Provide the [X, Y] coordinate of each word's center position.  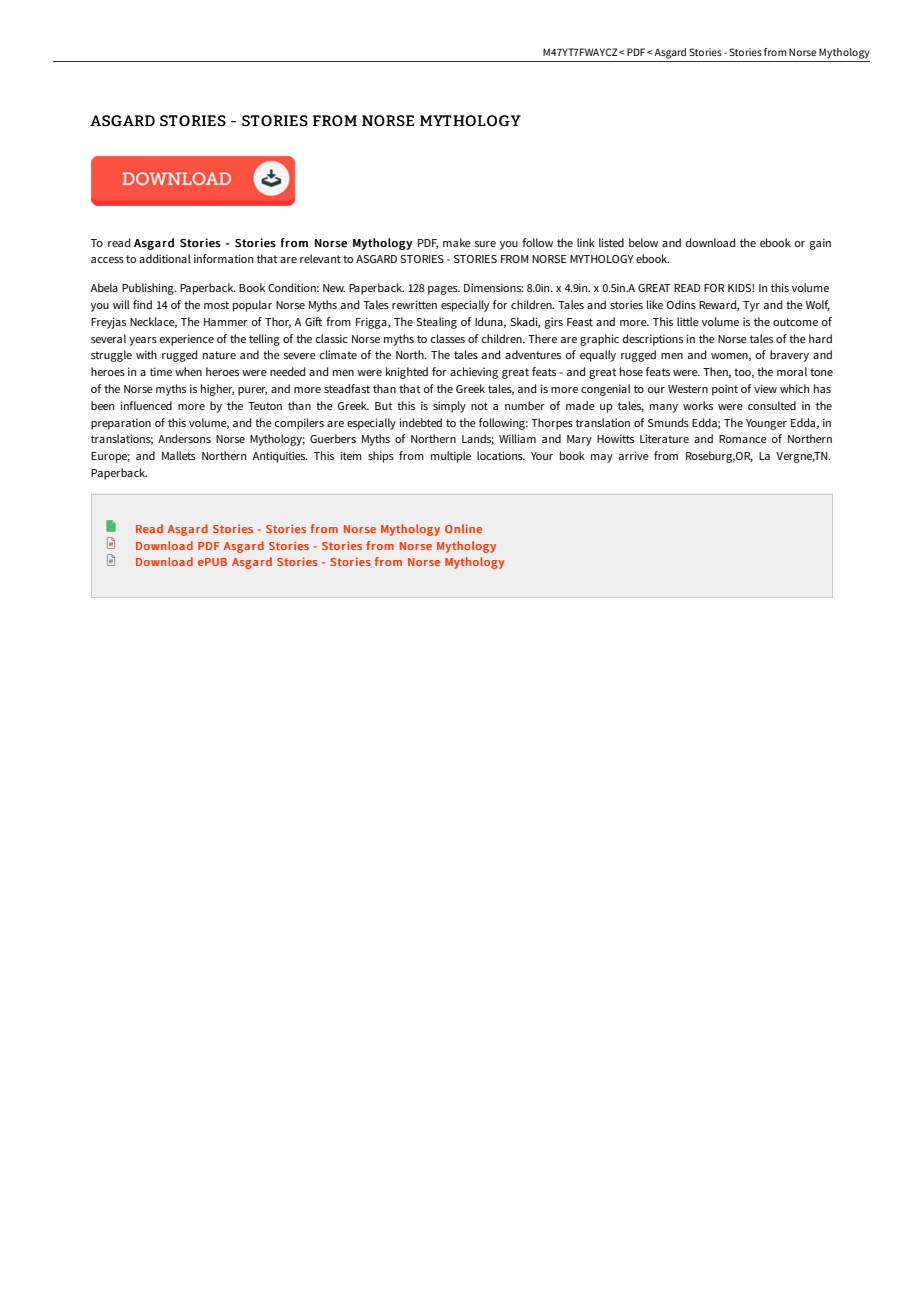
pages [444, 290]
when [188, 371]
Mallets [179, 455]
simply [449, 407]
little [688, 321]
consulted [772, 405]
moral [792, 371]
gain [820, 244]
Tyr [751, 306]
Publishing [149, 289]
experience [187, 340]
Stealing [436, 323]
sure [485, 244]
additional [165, 258]
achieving [474, 373]
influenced [146, 405]
